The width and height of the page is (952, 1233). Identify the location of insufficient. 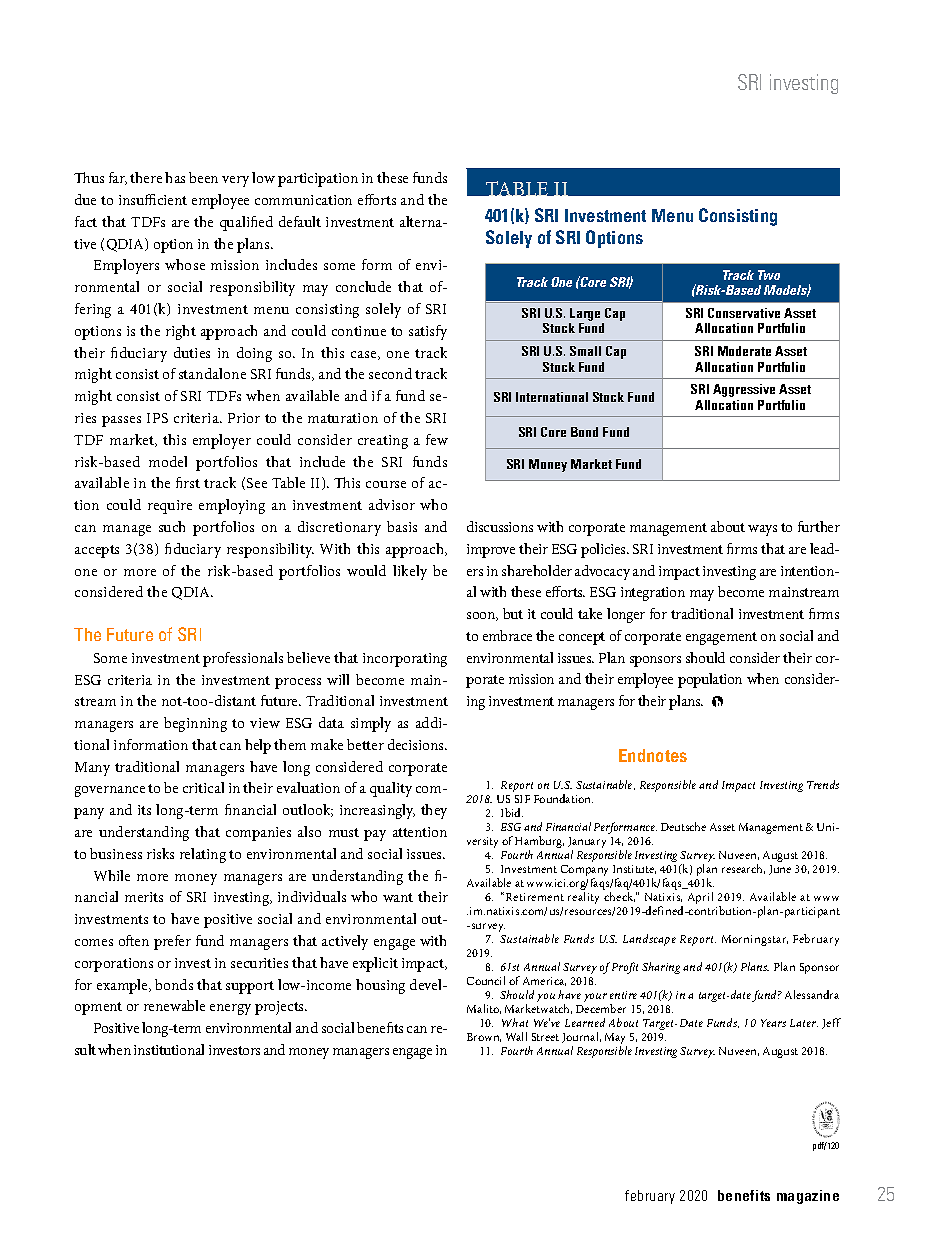
(153, 199).
